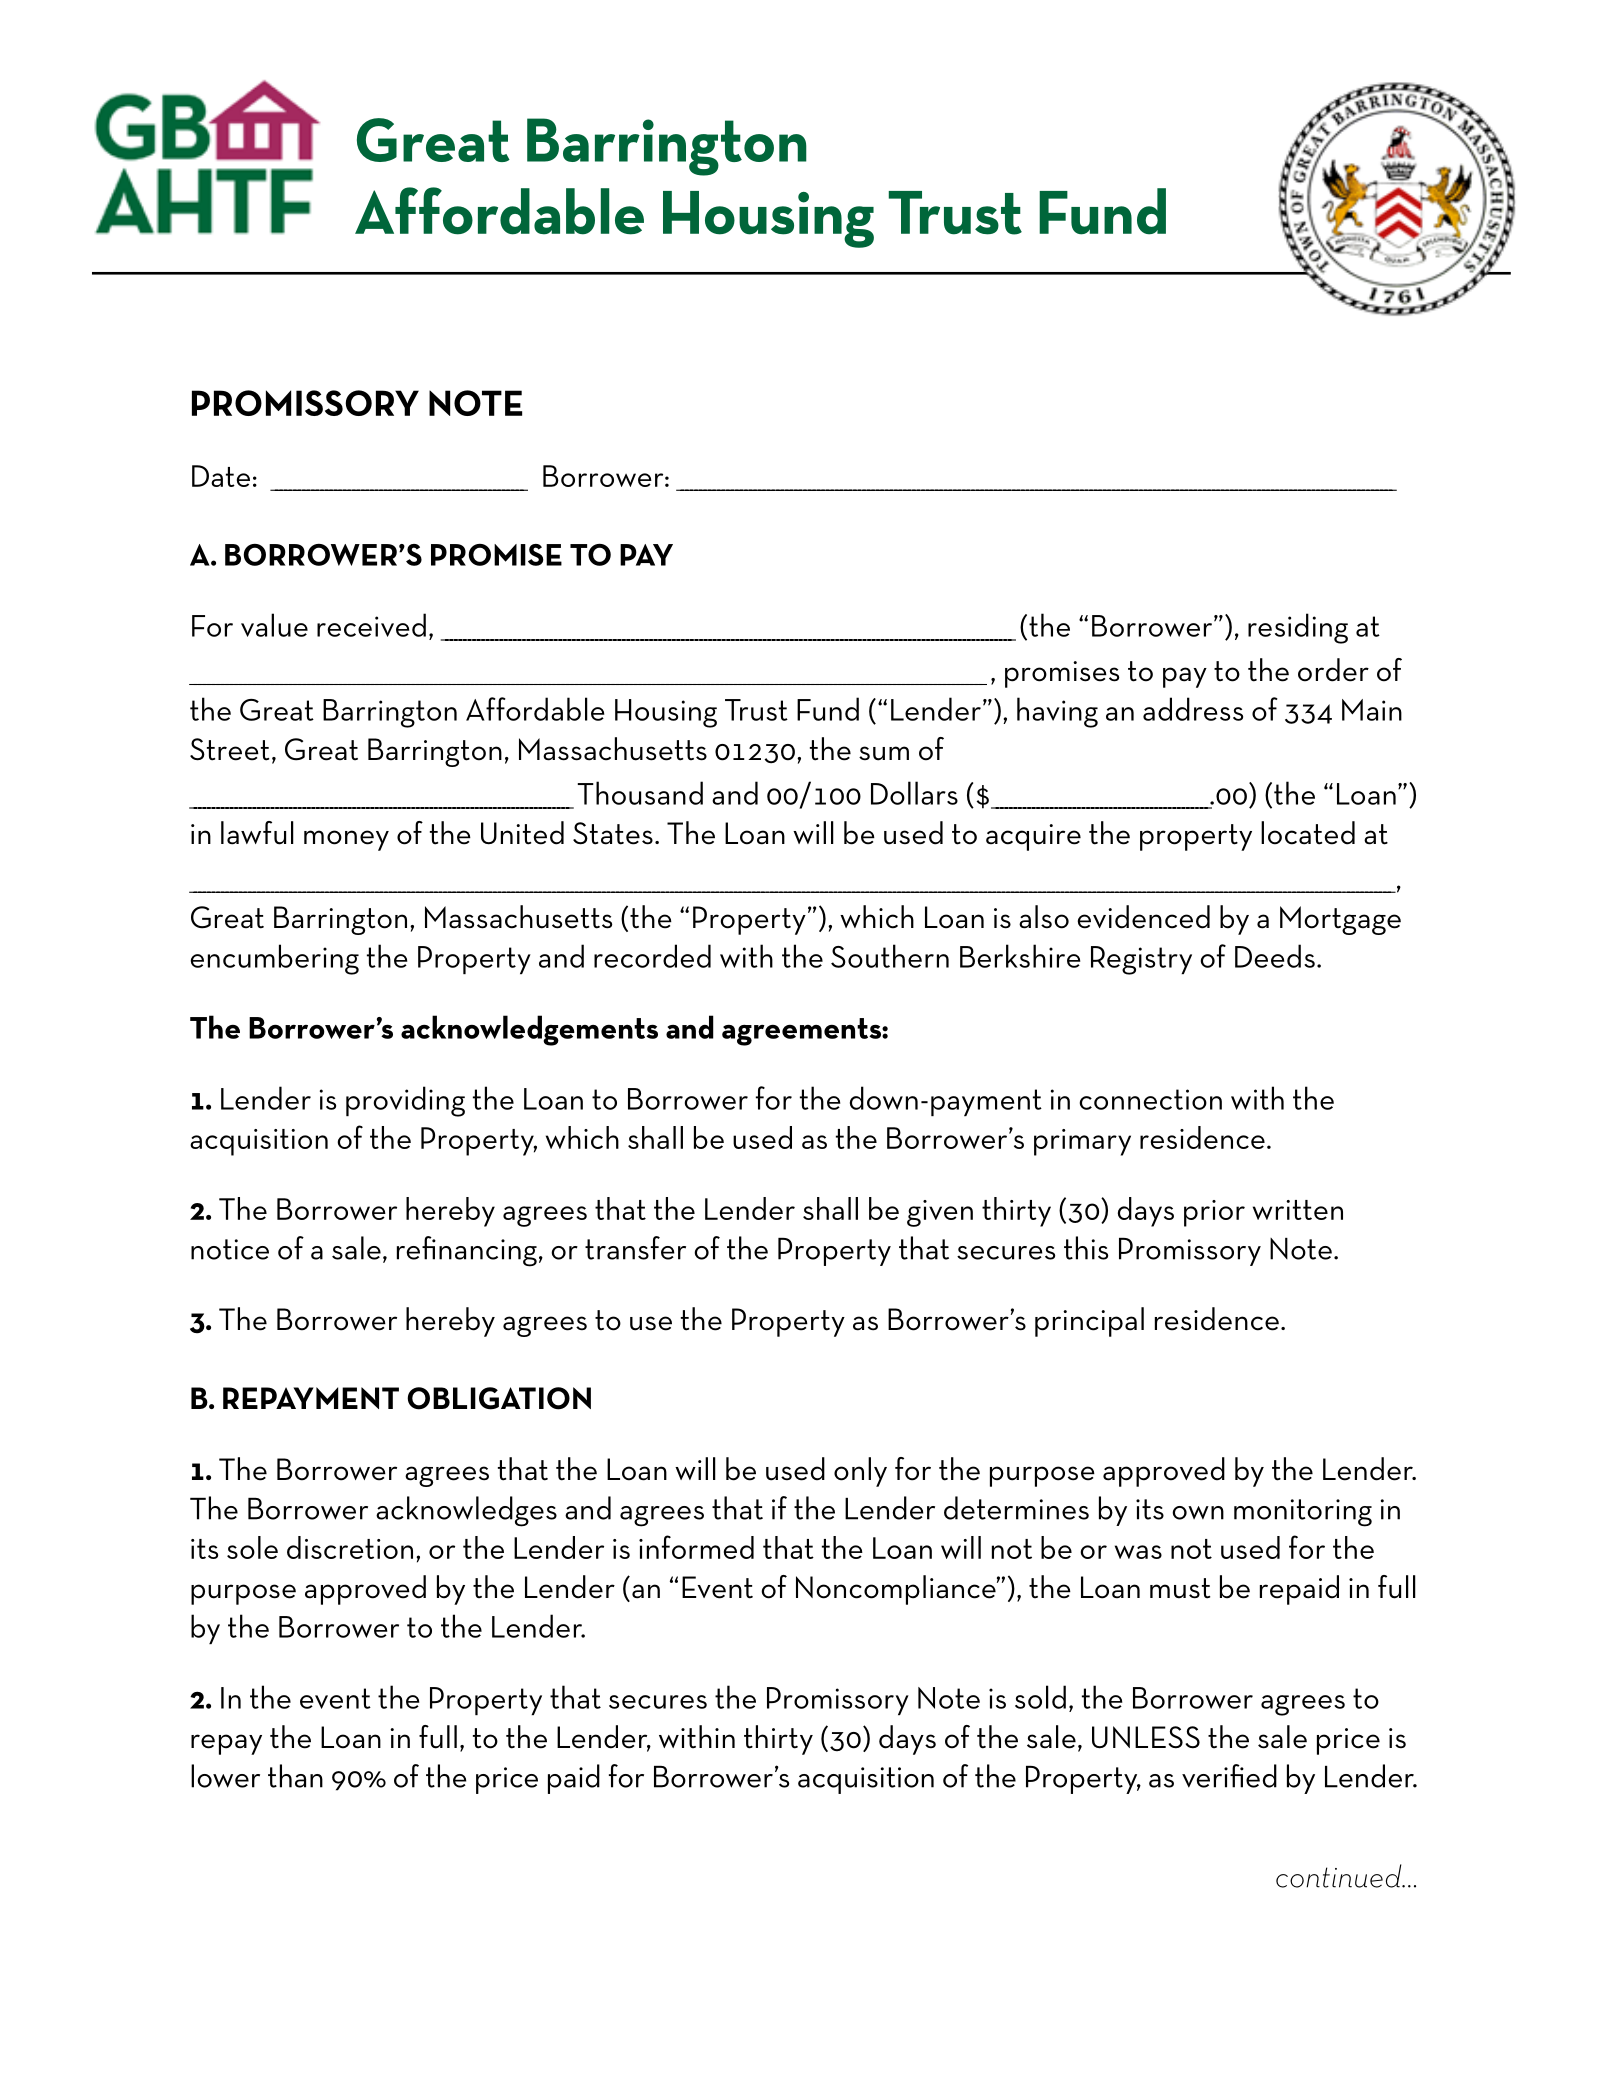 Image resolution: width=1608 pixels, height=2081 pixels. What do you see at coordinates (295, 1776) in the page?
I see `than` at bounding box center [295, 1776].
